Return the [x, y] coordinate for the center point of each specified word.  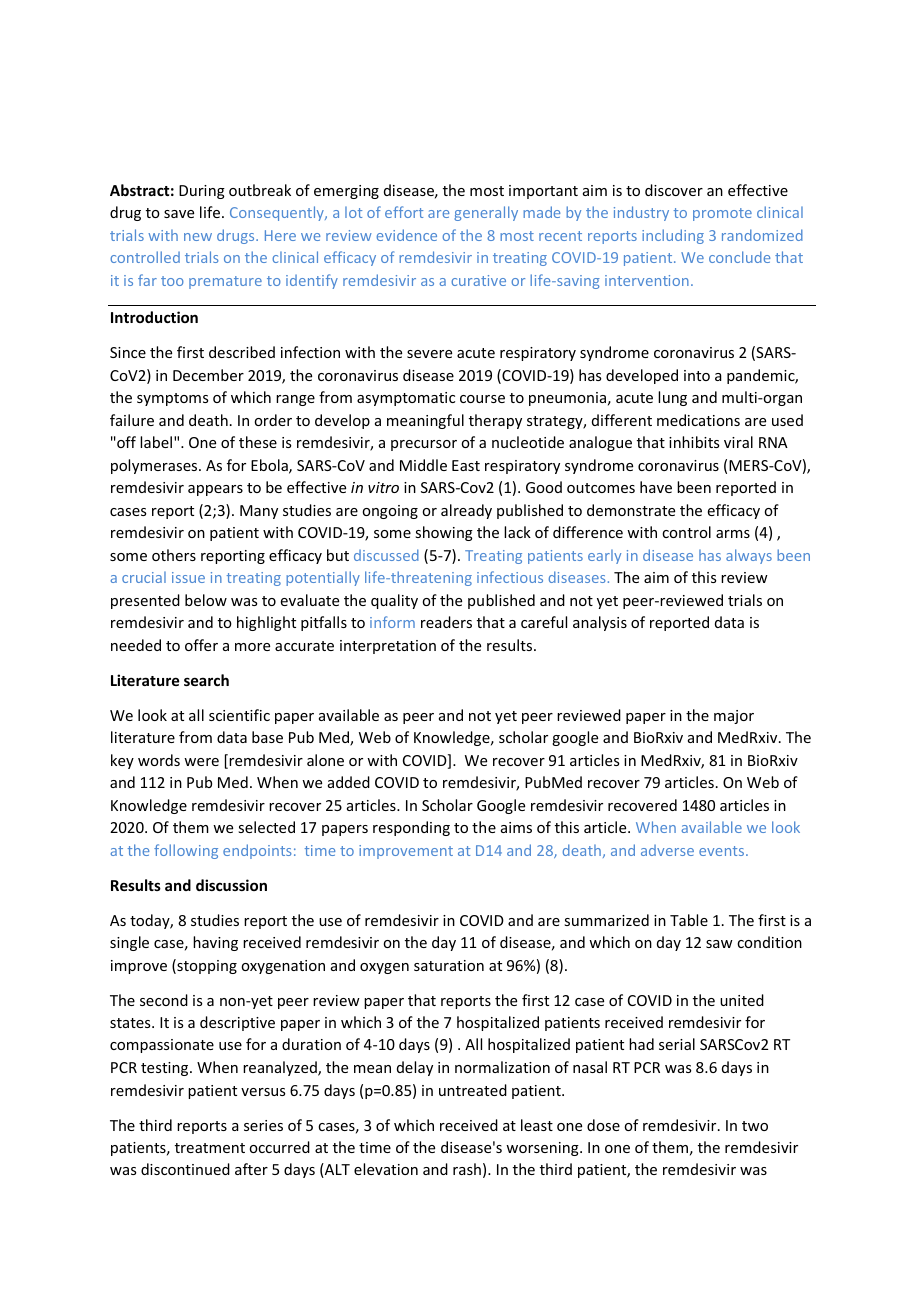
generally [486, 213]
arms [733, 534]
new [198, 237]
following [186, 851]
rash [467, 1169]
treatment [210, 1148]
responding [411, 828]
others [174, 555]
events [723, 851]
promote [722, 214]
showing [444, 533]
